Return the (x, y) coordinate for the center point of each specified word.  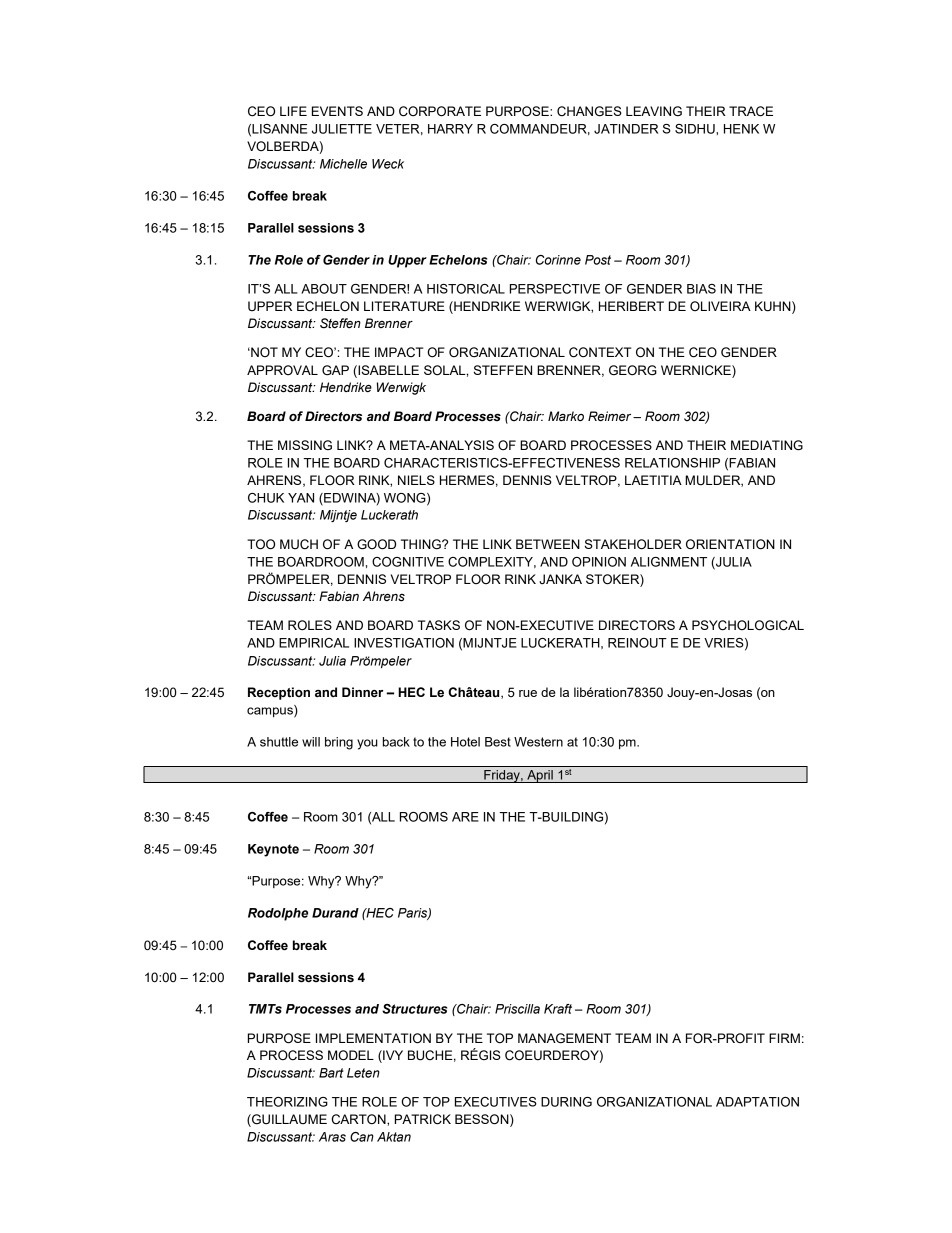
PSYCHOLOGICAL (748, 625)
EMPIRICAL (314, 643)
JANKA (560, 579)
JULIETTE (342, 129)
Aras (332, 1137)
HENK (741, 129)
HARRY (450, 129)
